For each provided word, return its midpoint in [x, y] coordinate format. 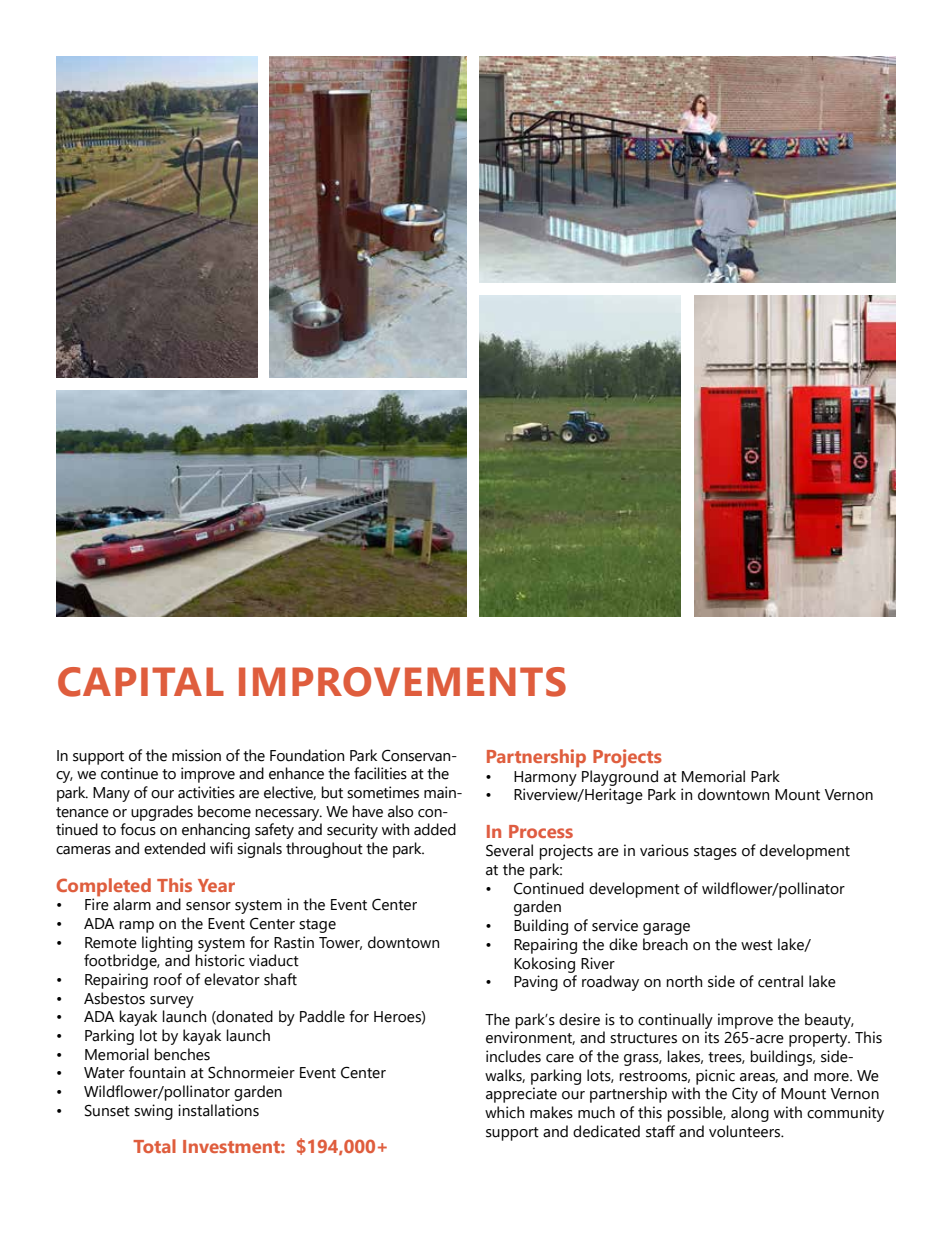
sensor [208, 906]
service [615, 925]
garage [666, 929]
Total [154, 1146]
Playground [620, 778]
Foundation [307, 755]
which [504, 1112]
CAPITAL [141, 682]
